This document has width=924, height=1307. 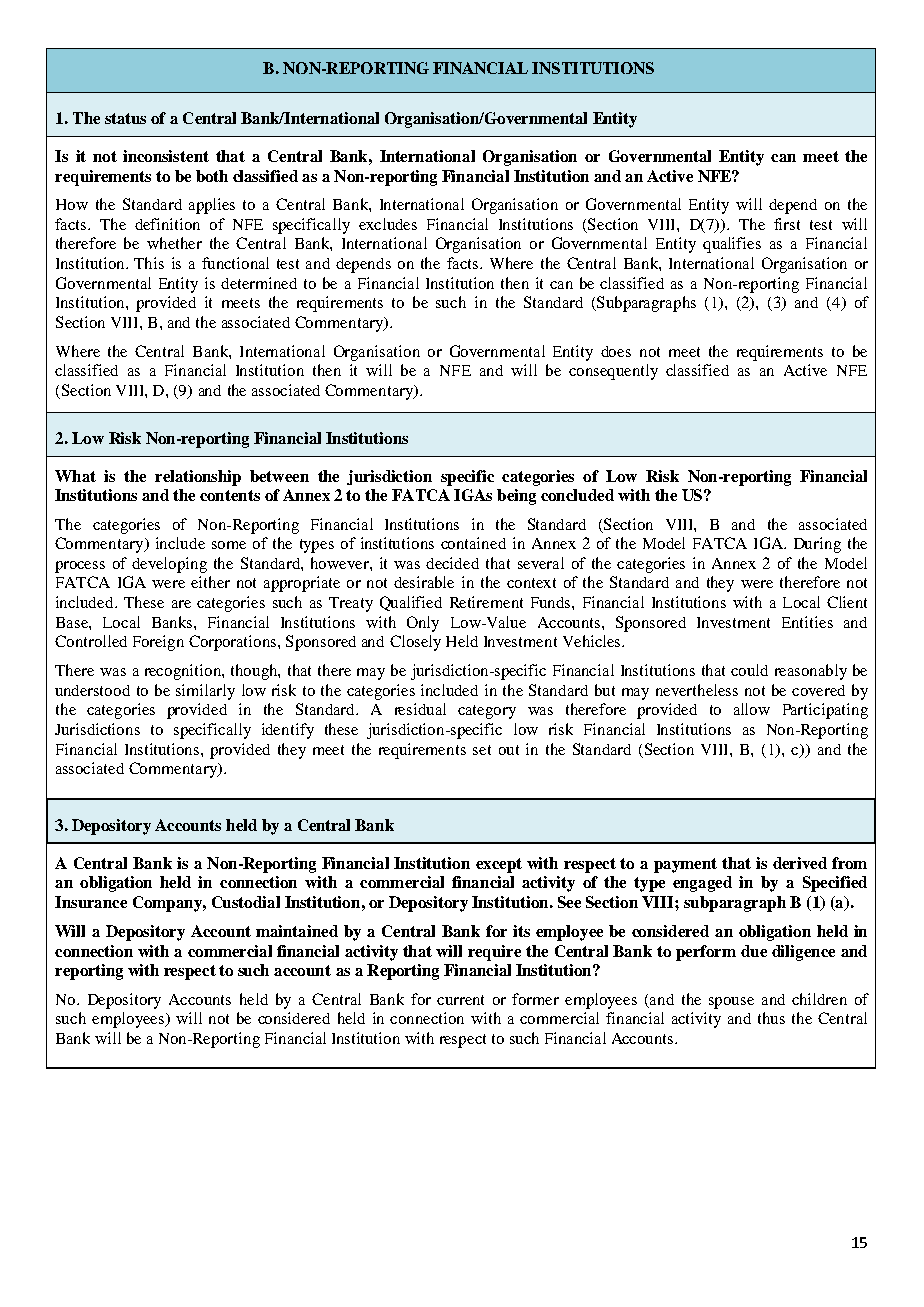 I want to click on developing, so click(x=169, y=565).
